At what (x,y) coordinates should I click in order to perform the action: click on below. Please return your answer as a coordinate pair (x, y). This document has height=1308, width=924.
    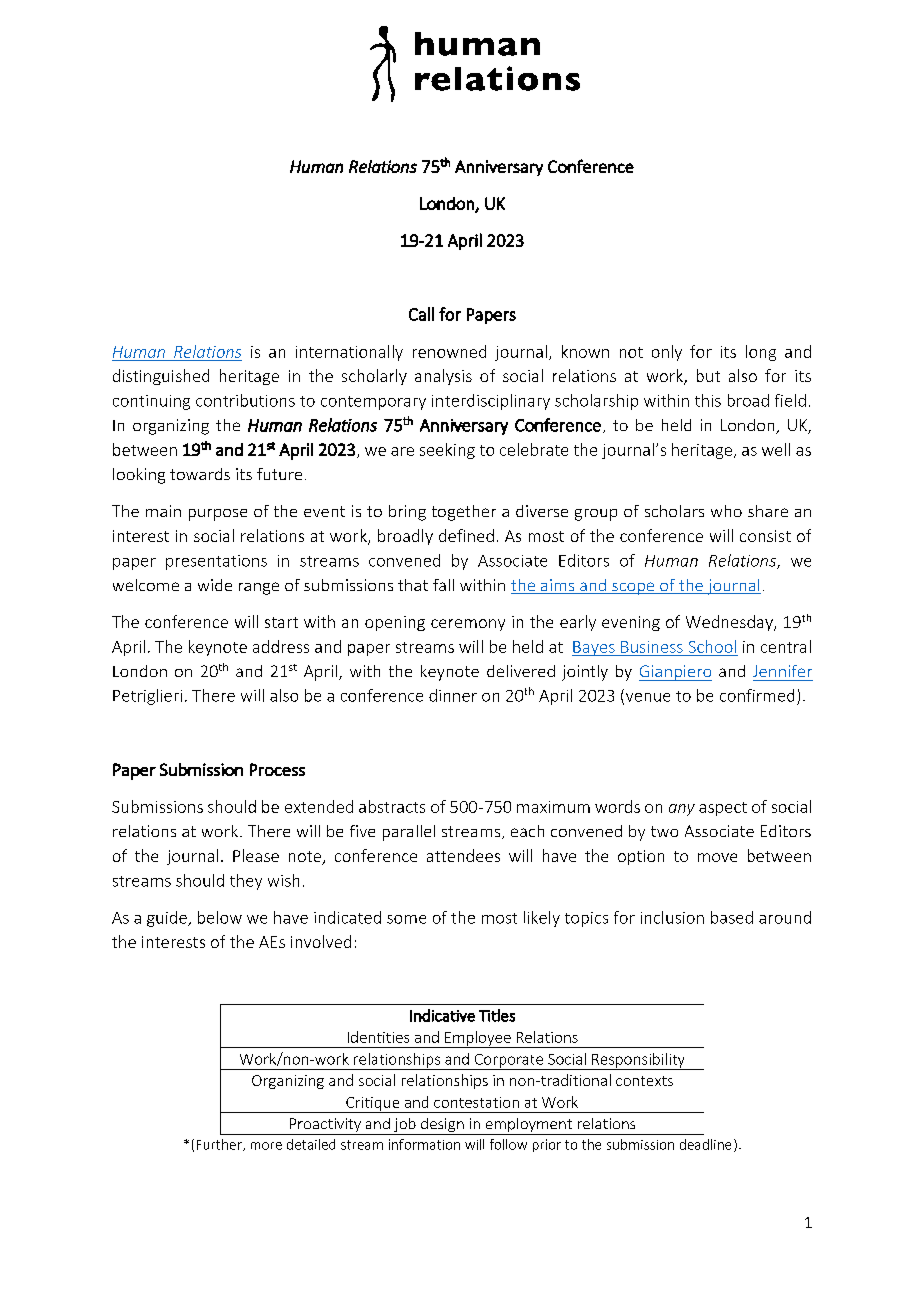
    Looking at the image, I should click on (220, 917).
